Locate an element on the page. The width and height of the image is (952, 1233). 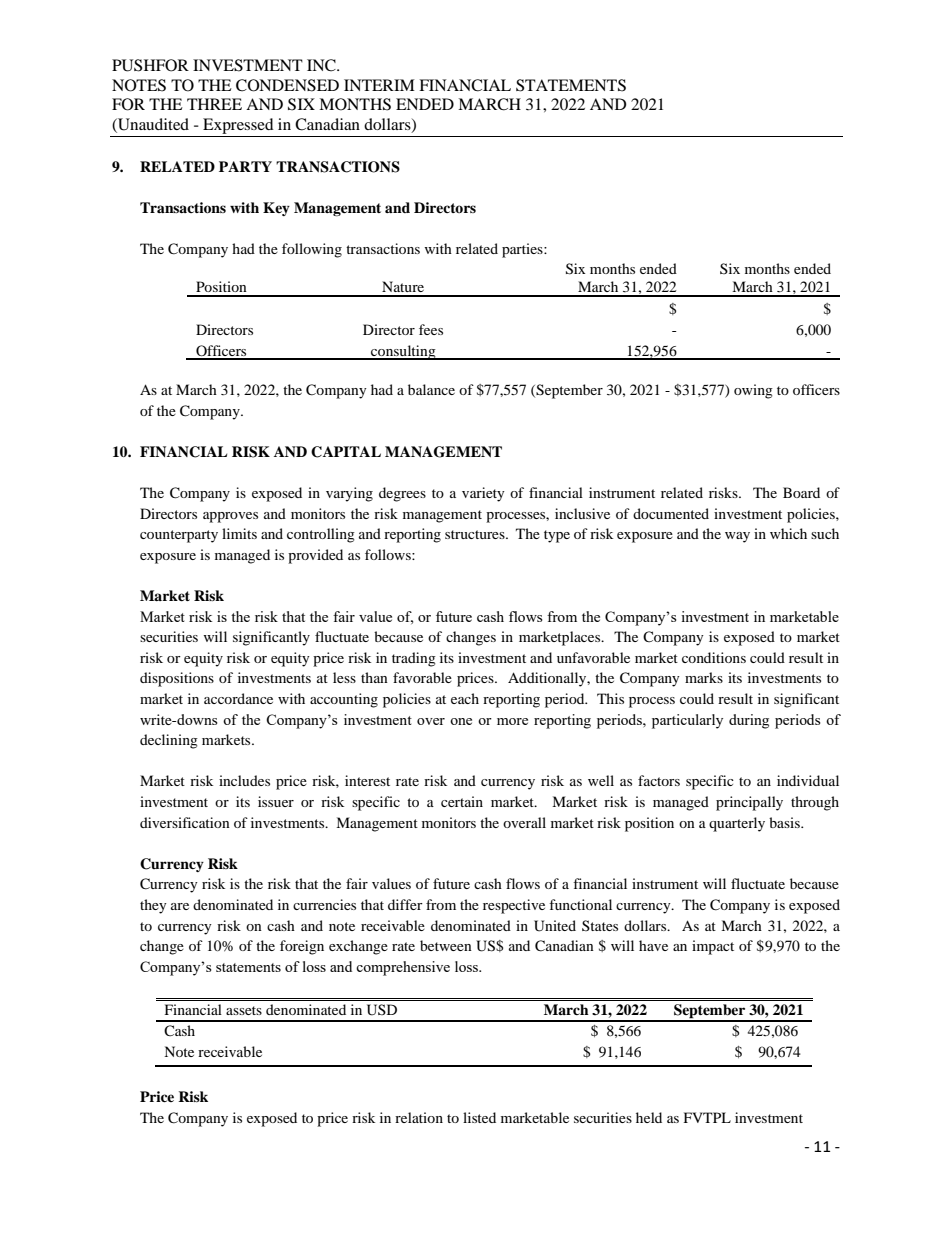
way is located at coordinates (737, 537).
